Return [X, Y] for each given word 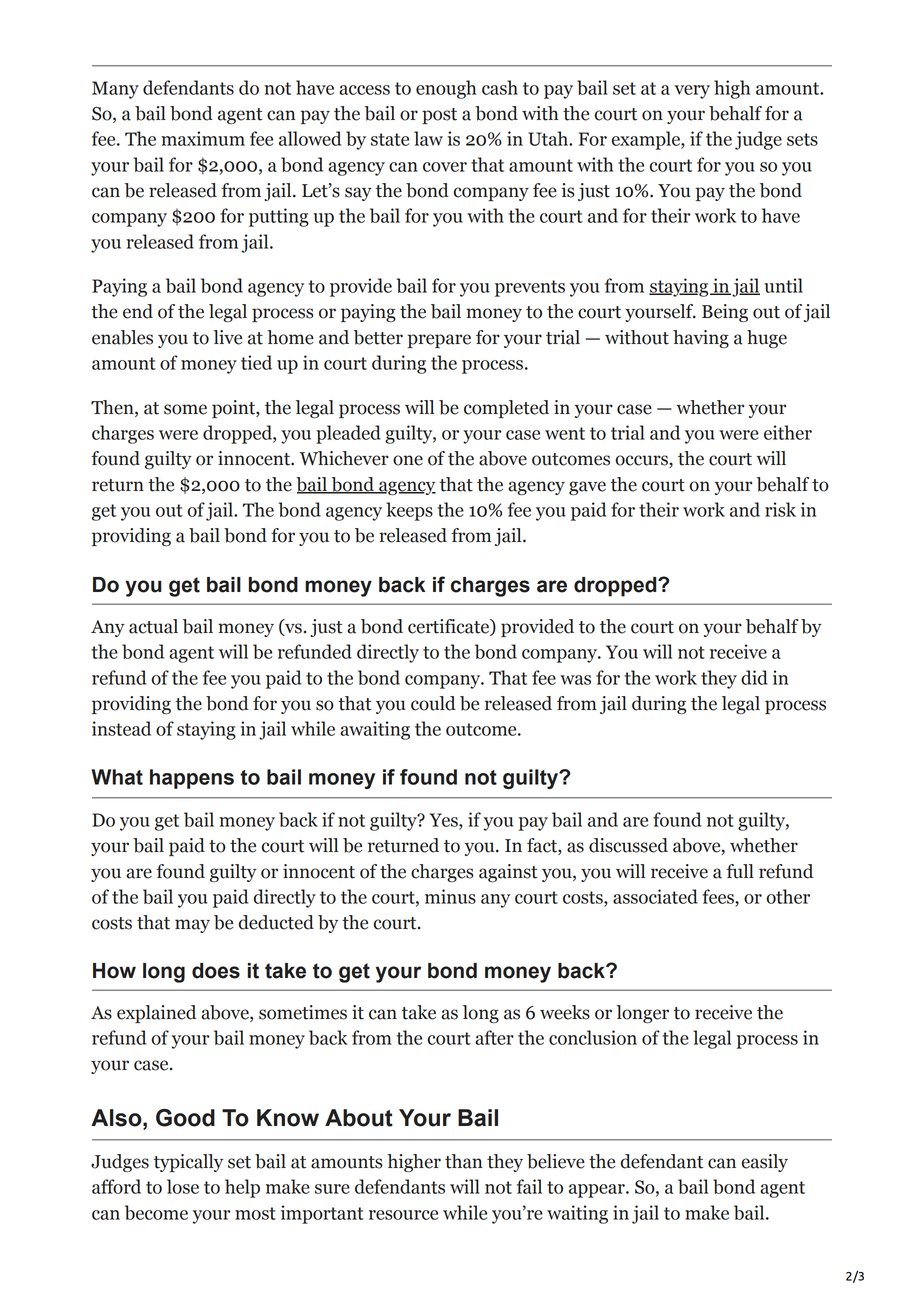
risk [780, 509]
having [701, 339]
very [692, 92]
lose [183, 1186]
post [439, 116]
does [216, 971]
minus [450, 896]
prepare [439, 341]
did [754, 677]
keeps [409, 511]
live [228, 337]
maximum [203, 138]
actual [153, 626]
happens [192, 779]
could [433, 703]
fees [719, 896]
